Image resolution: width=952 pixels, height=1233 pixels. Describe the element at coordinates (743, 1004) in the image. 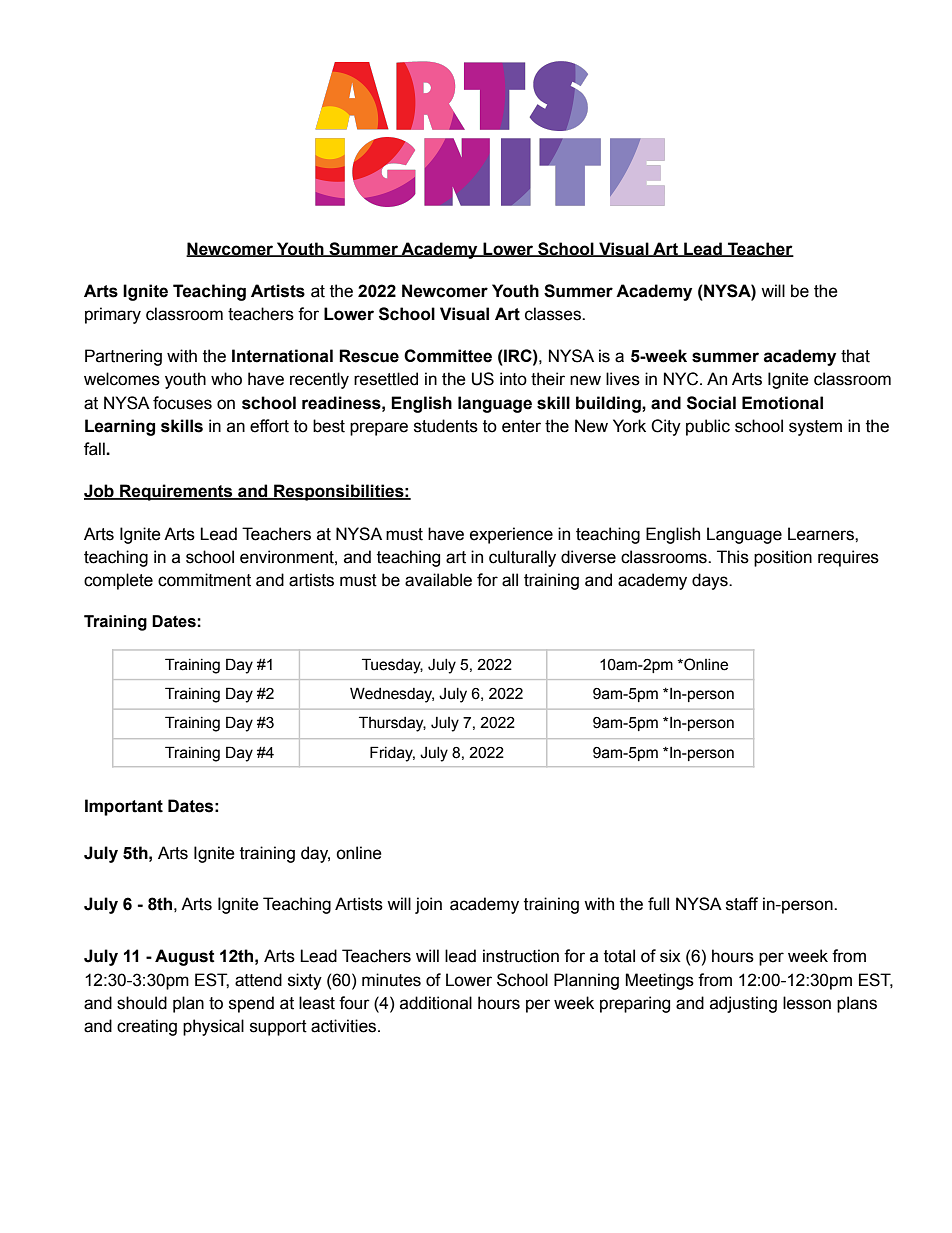

I see `adjusting` at that location.
